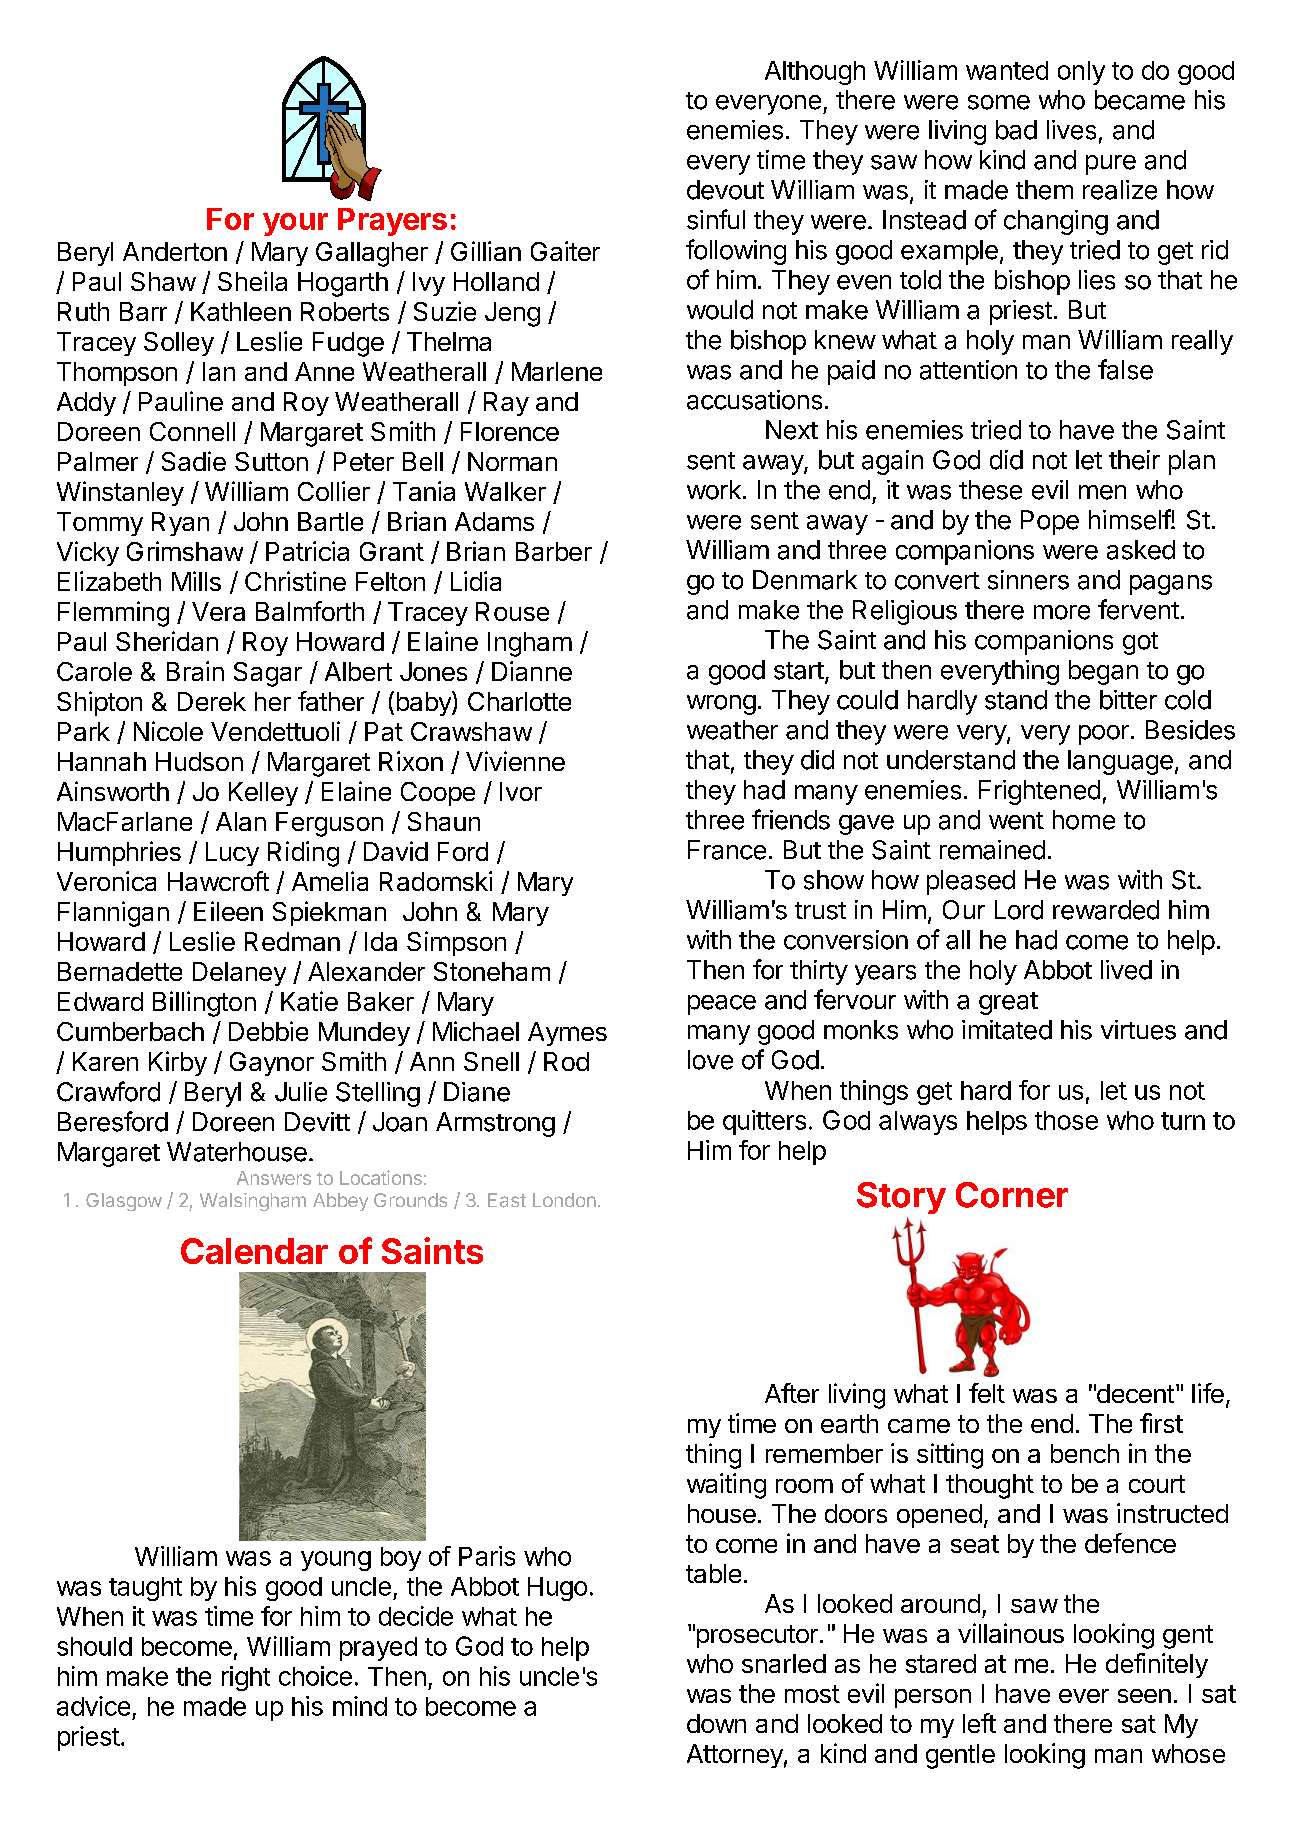  Describe the element at coordinates (727, 850) in the screenshot. I see `France` at that location.
